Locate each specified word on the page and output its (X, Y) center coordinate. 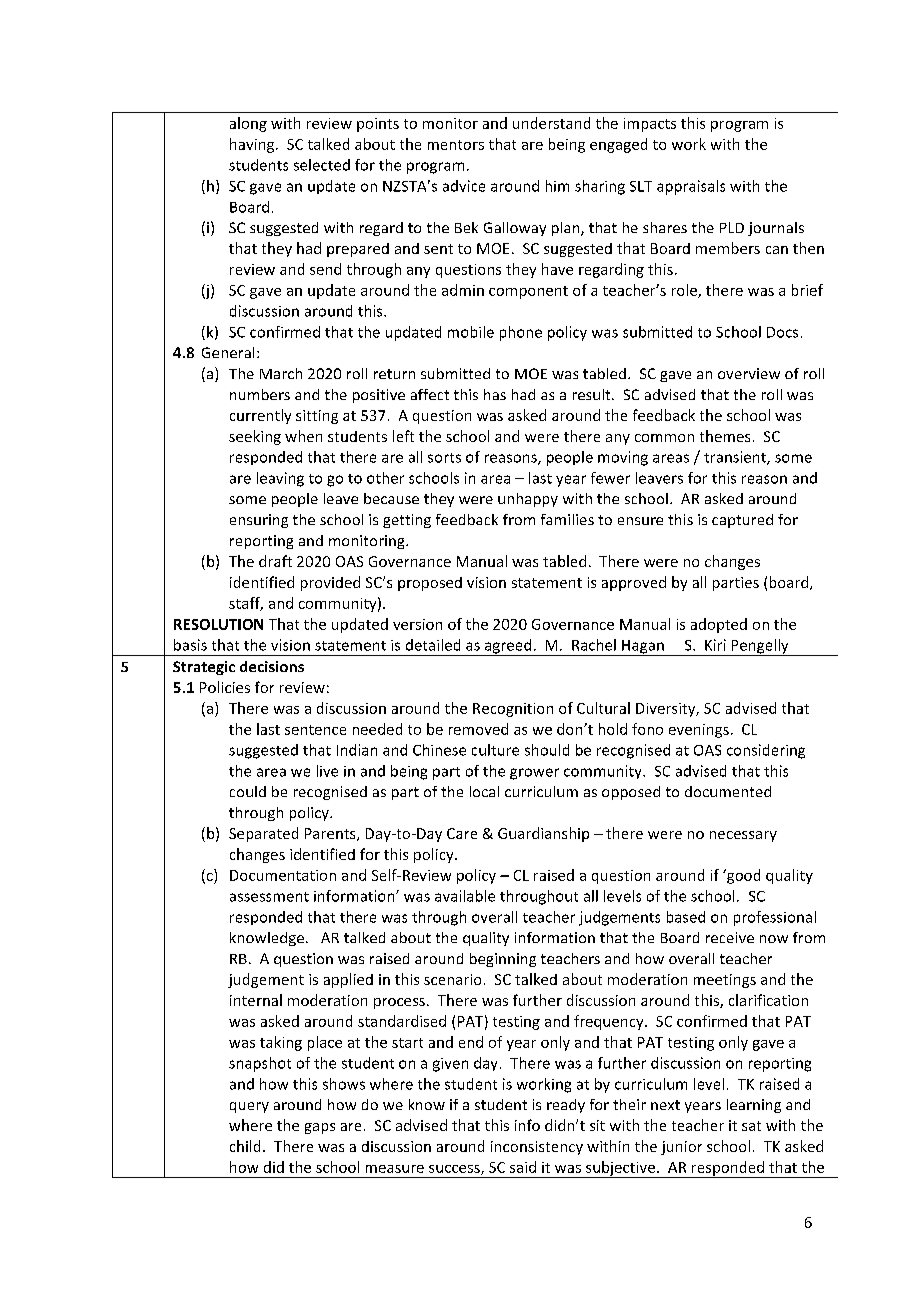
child (245, 1146)
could (248, 791)
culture (495, 750)
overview (749, 373)
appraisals (691, 187)
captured (742, 521)
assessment (269, 897)
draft (275, 561)
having (253, 145)
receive (730, 937)
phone (521, 333)
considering (766, 751)
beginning (503, 960)
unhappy (528, 500)
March (281, 373)
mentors (456, 145)
